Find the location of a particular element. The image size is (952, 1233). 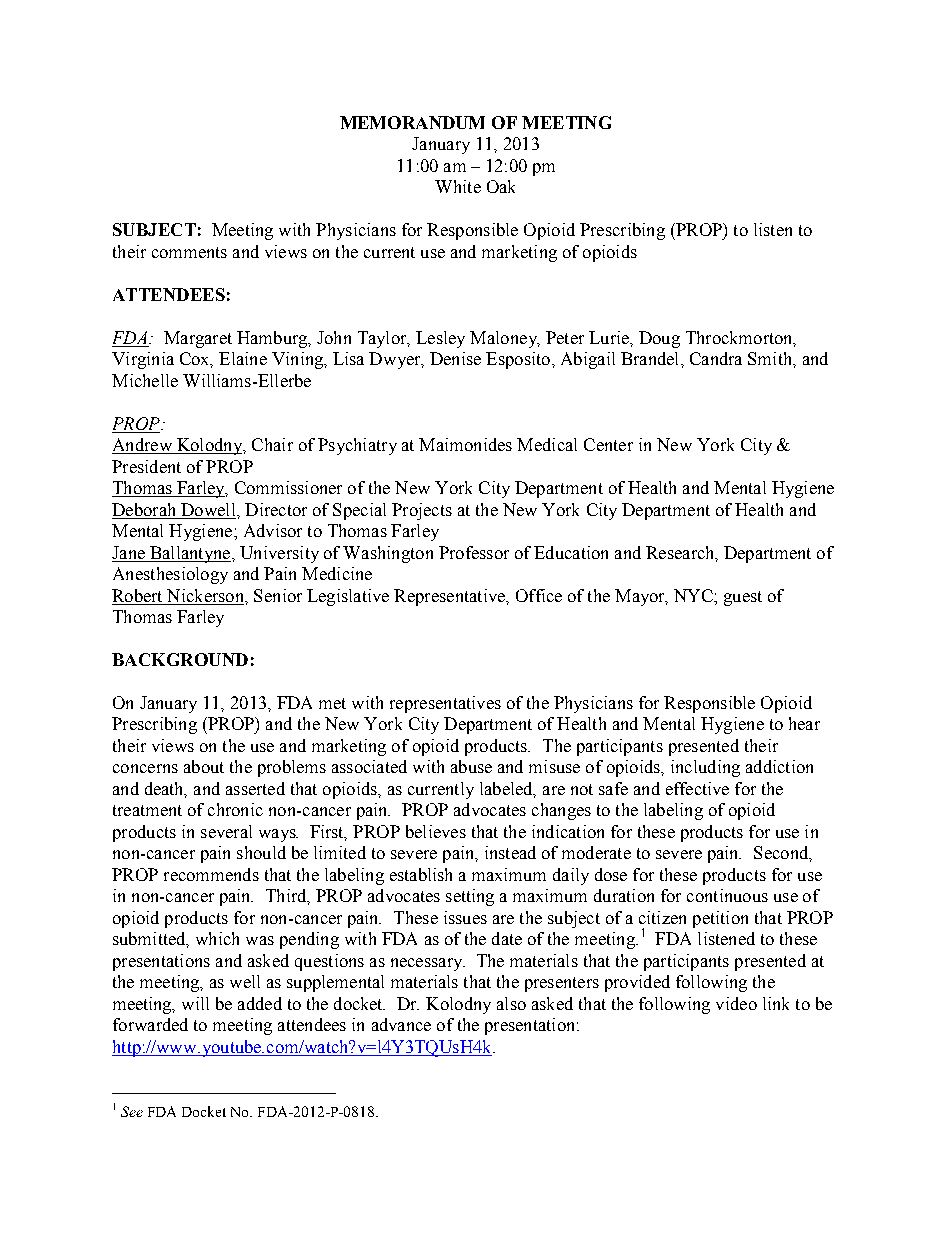

guest is located at coordinates (743, 598).
